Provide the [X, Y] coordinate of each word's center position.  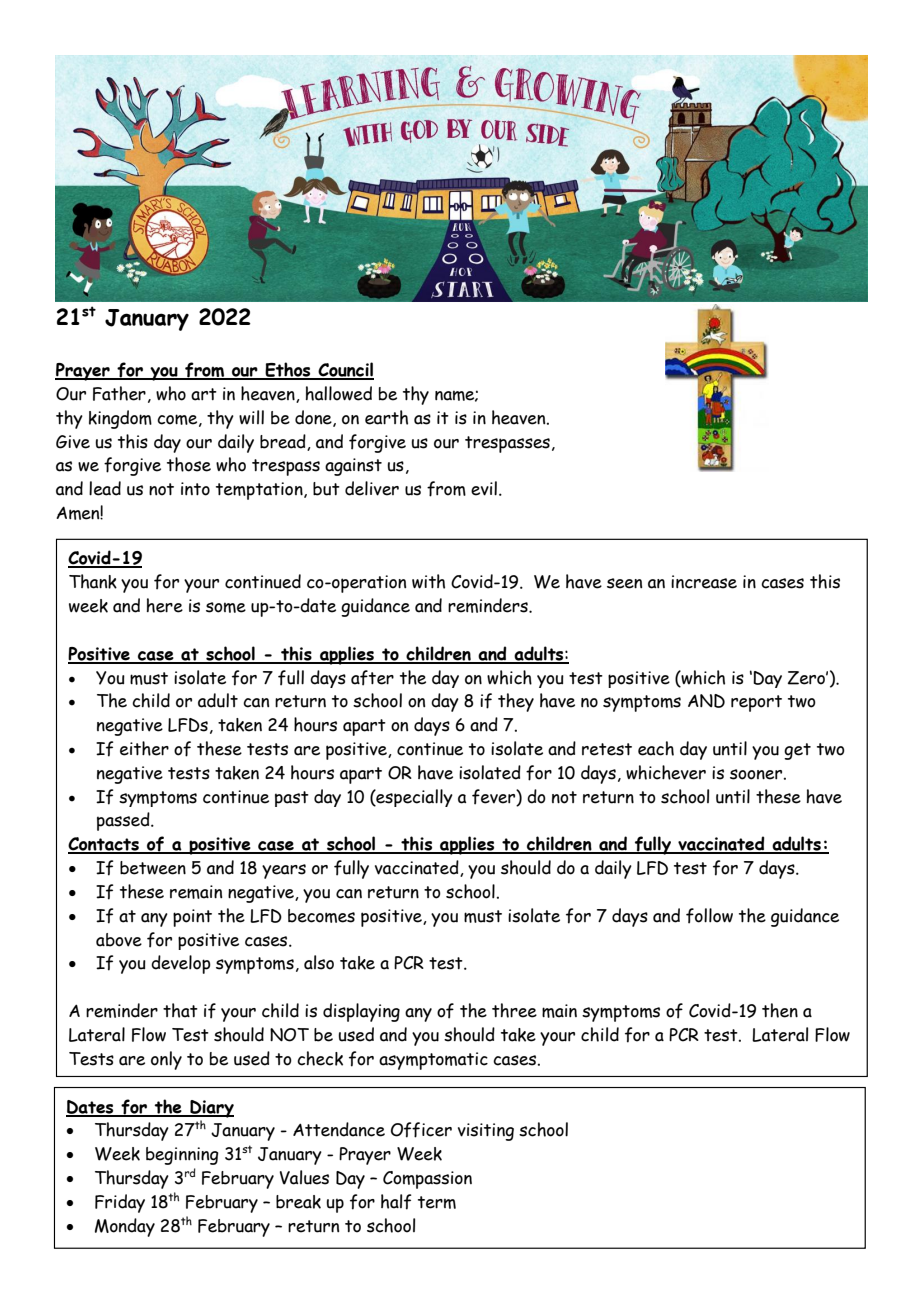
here [165, 605]
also [319, 962]
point [192, 918]
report [756, 703]
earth [386, 417]
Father [119, 393]
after [372, 678]
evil [484, 488]
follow [709, 916]
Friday [120, 1203]
